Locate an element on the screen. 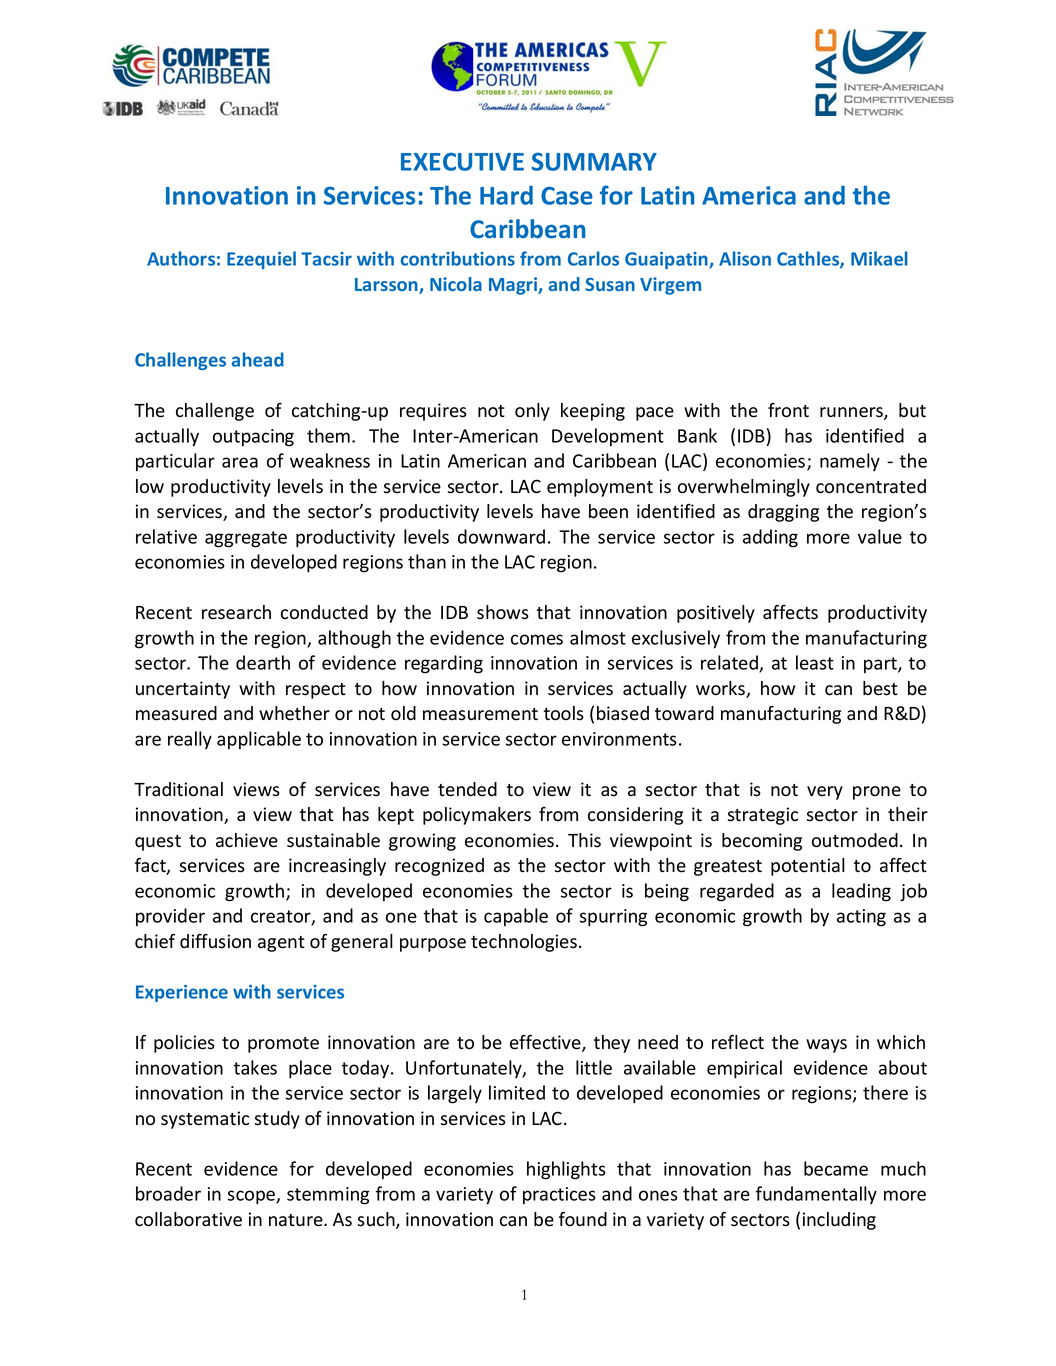 This screenshot has height=1366, width=1056. collaborative is located at coordinates (188, 1219).
